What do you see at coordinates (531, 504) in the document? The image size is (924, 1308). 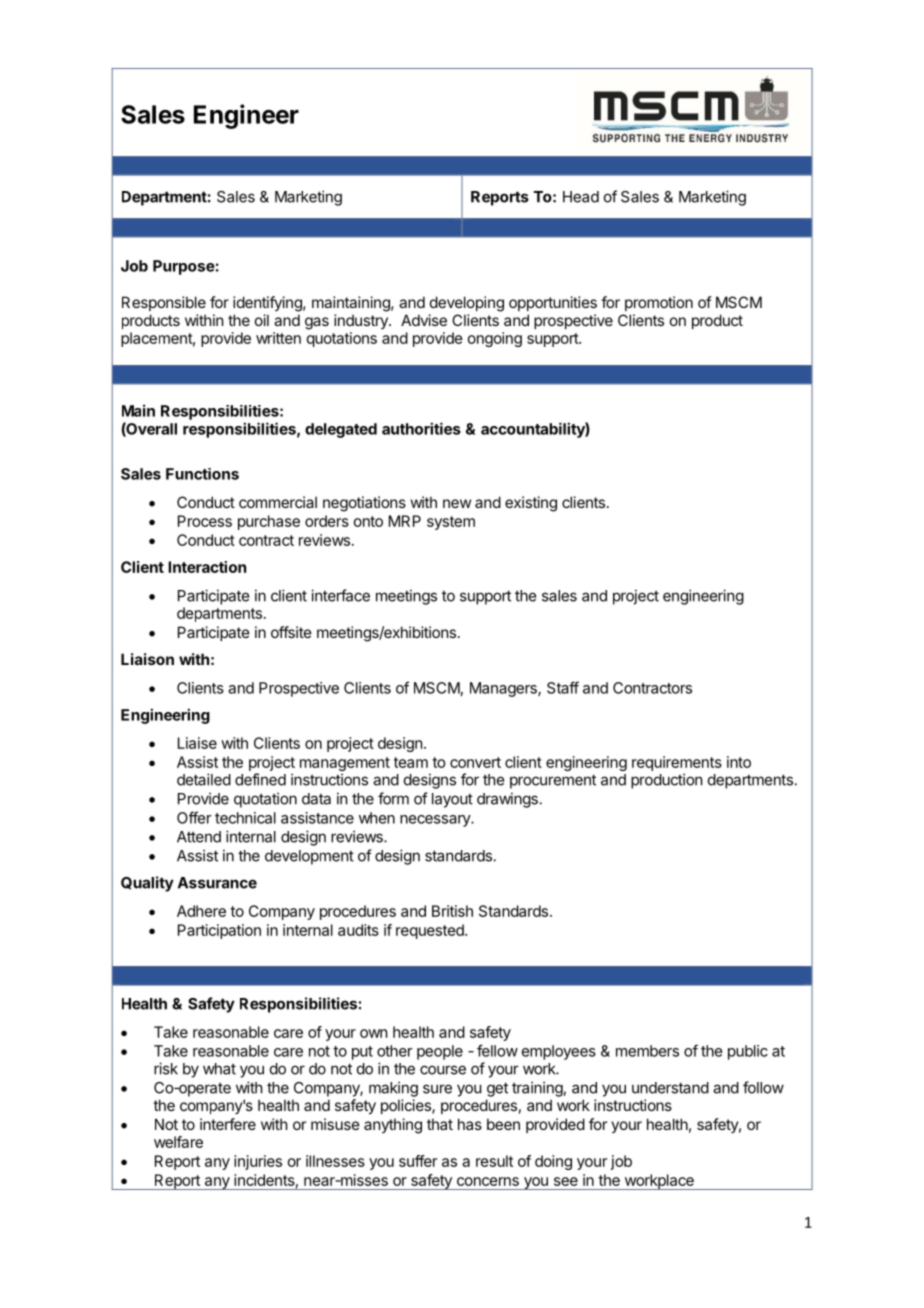 I see `existing` at bounding box center [531, 504].
